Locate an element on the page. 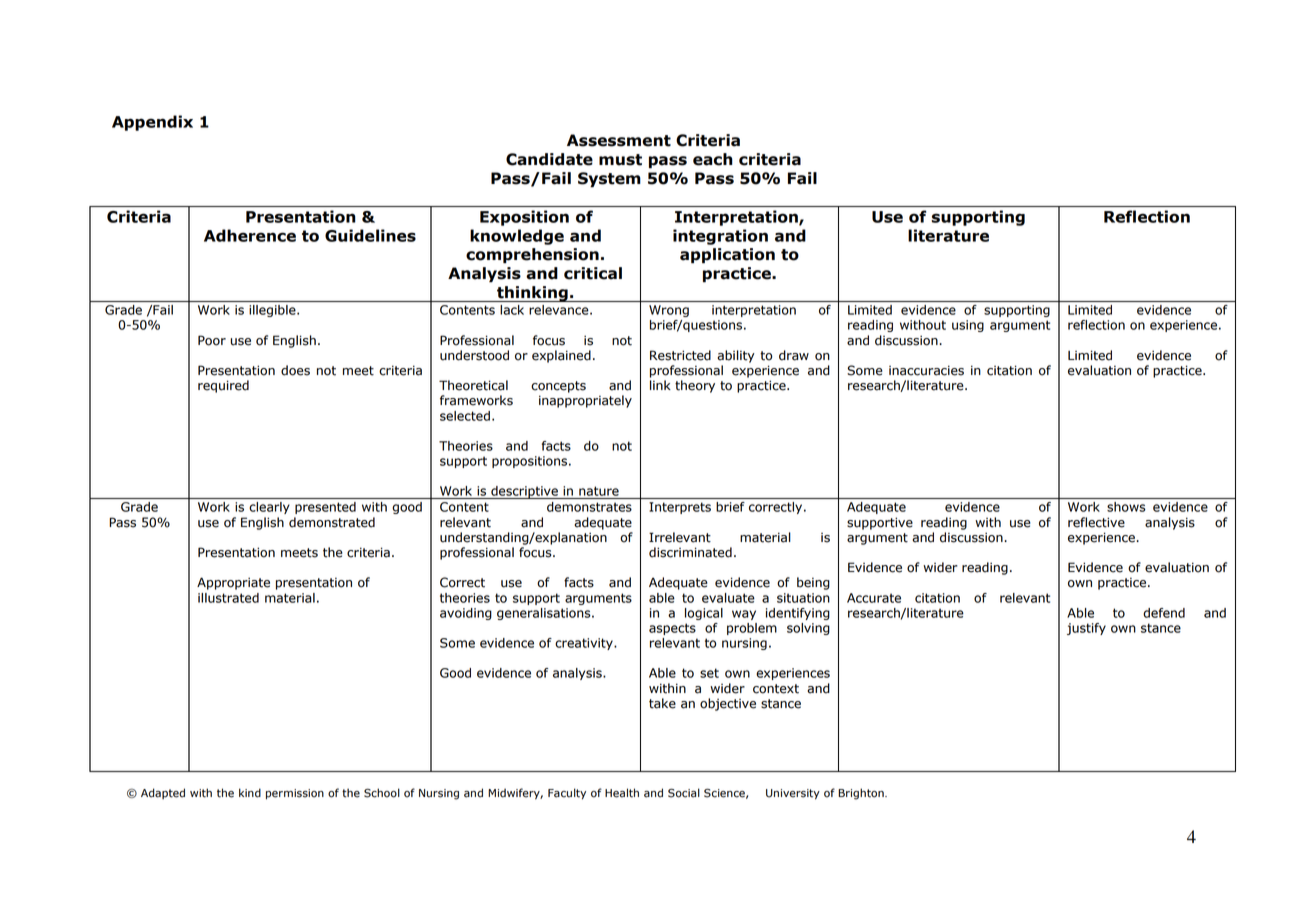  Social is located at coordinates (684, 793).
